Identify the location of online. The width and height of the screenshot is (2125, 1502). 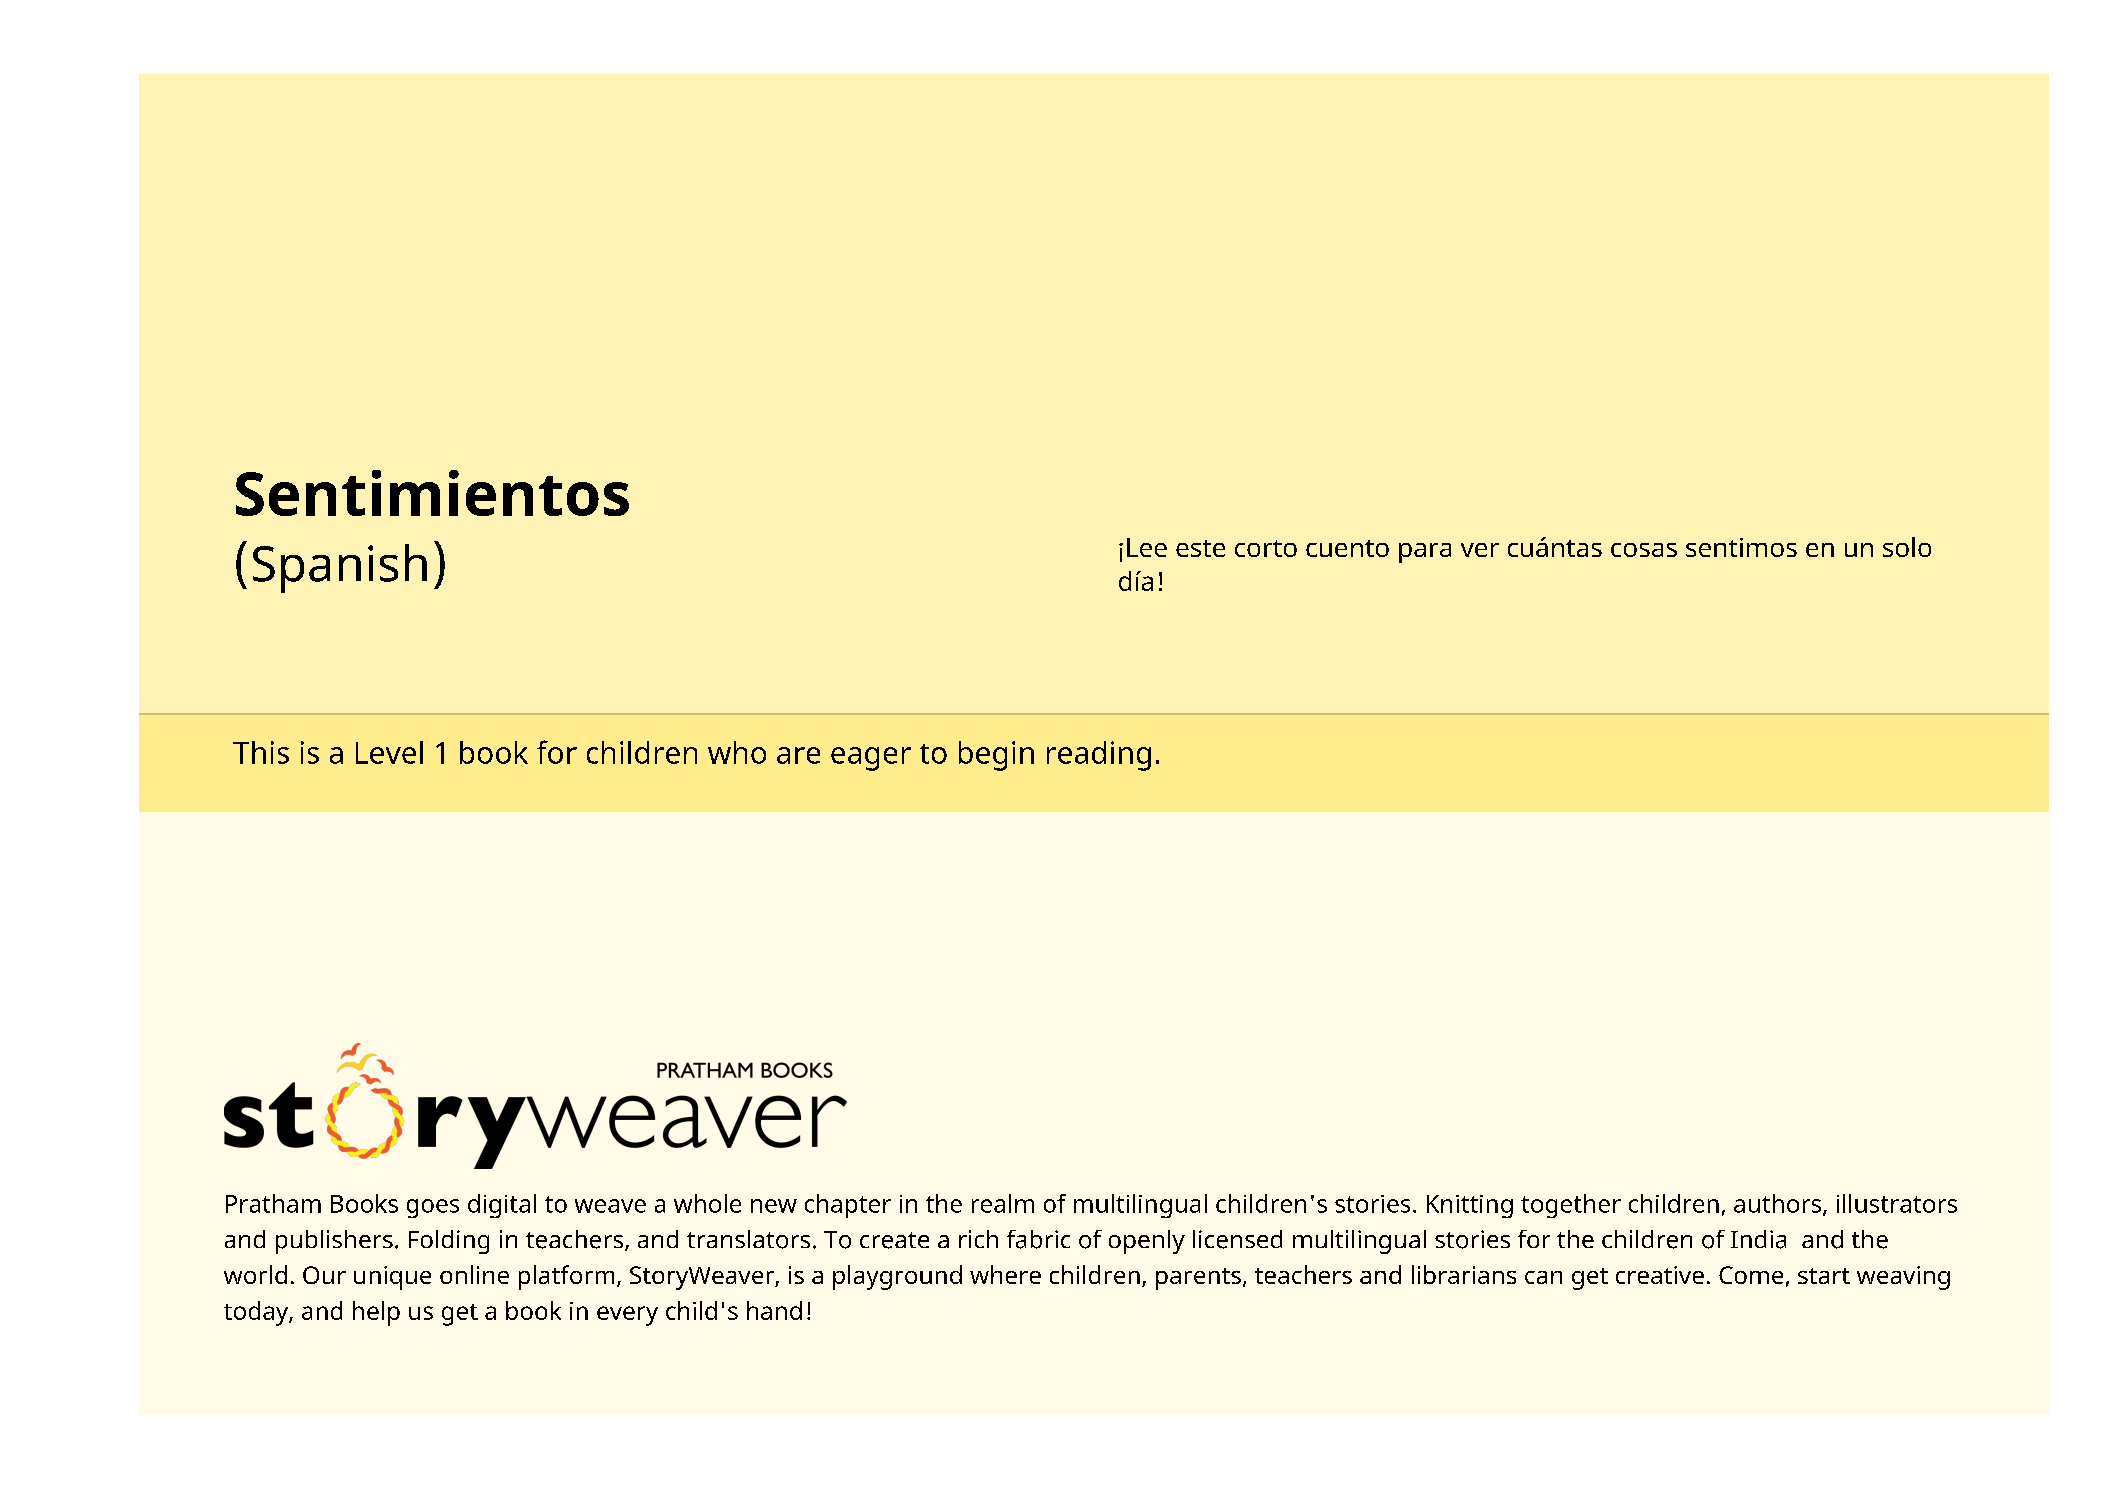
(474, 1274).
